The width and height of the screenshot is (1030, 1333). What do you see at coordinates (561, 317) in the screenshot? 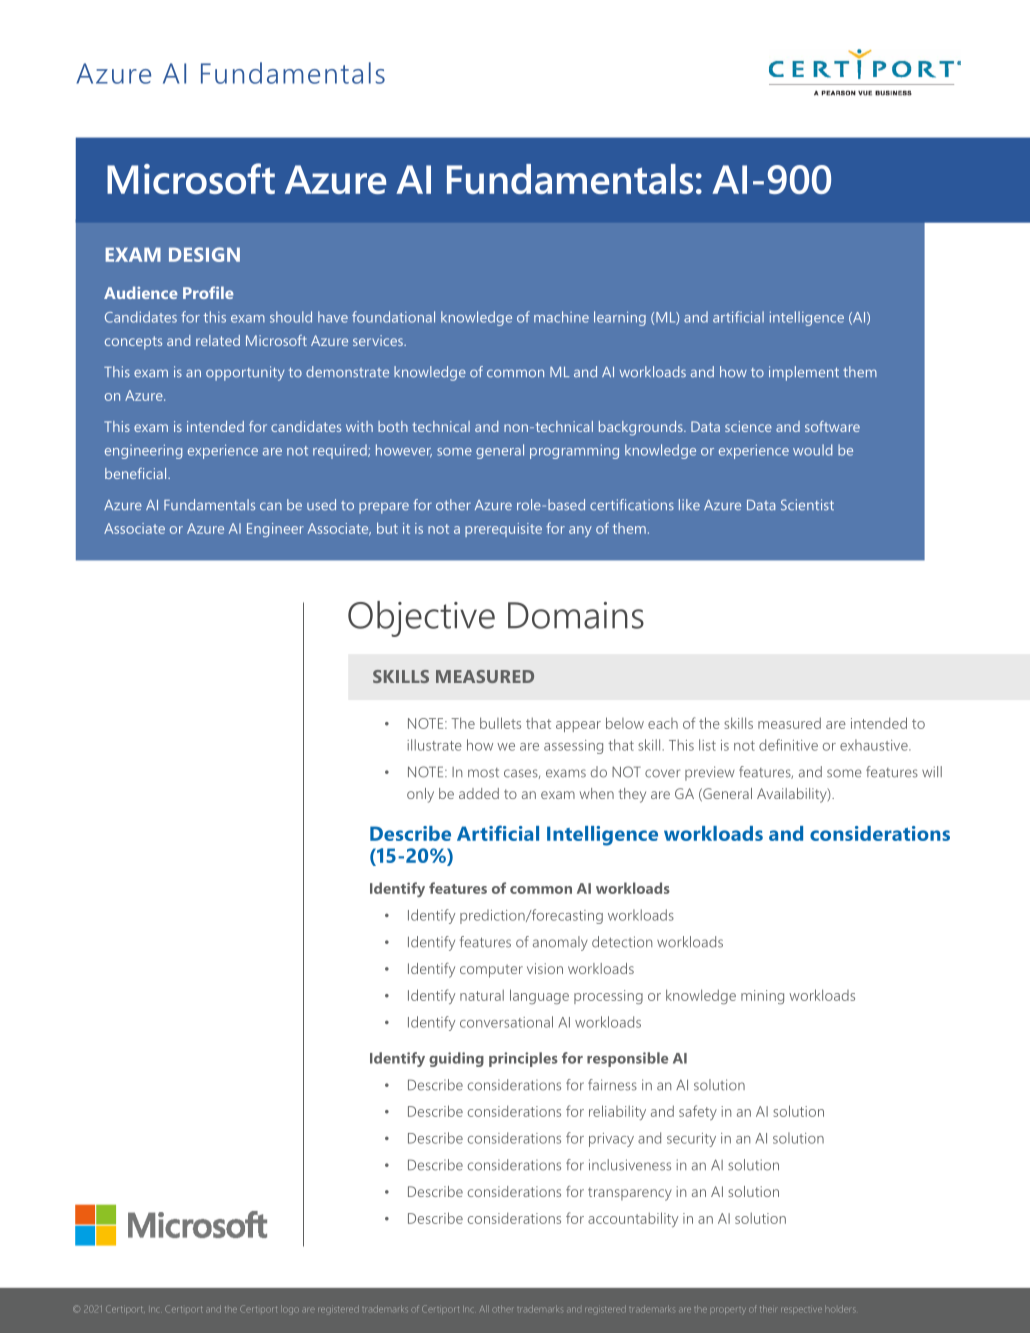
I see `machine` at bounding box center [561, 317].
